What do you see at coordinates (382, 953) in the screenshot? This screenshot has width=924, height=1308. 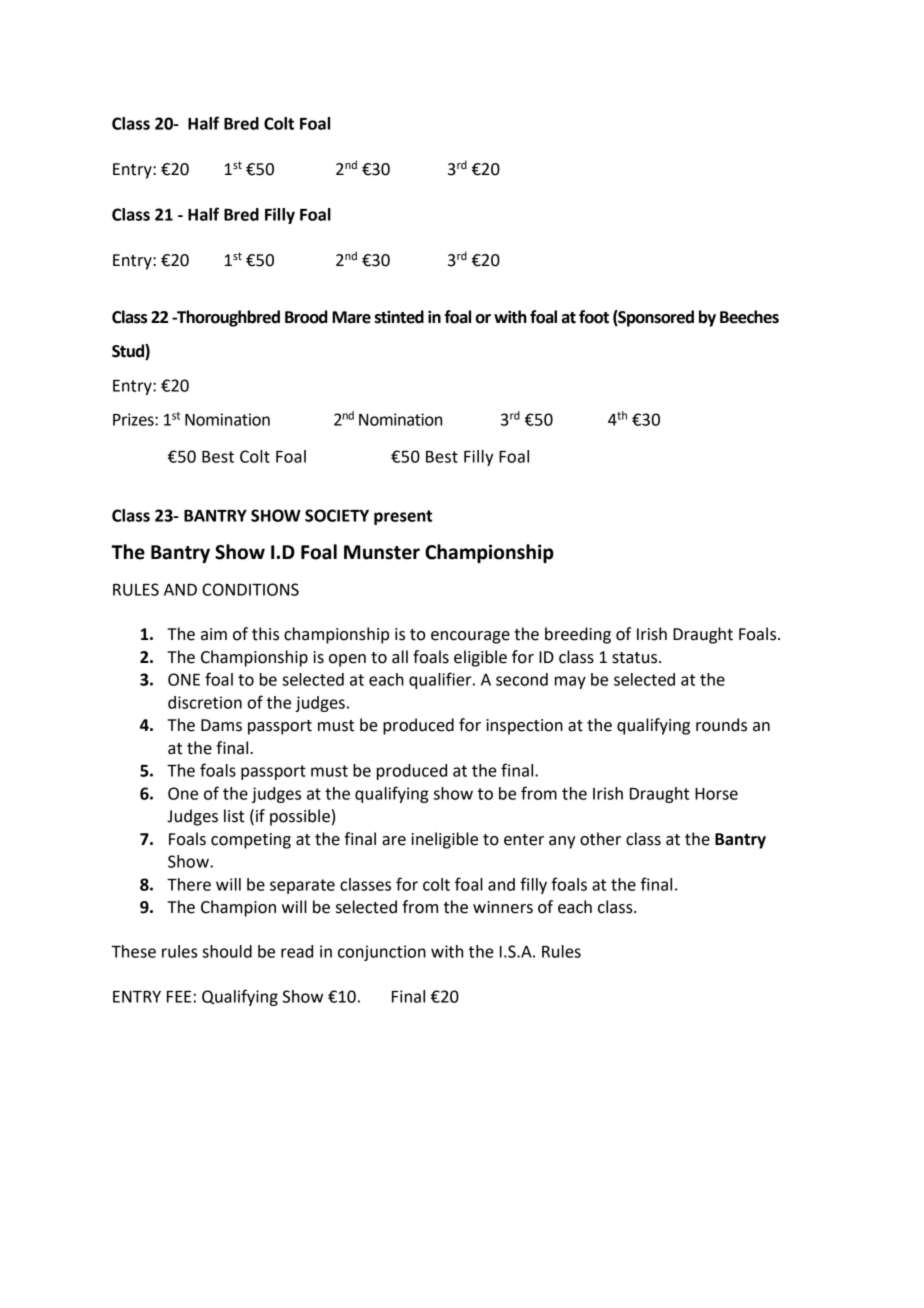 I see `conjunction` at bounding box center [382, 953].
